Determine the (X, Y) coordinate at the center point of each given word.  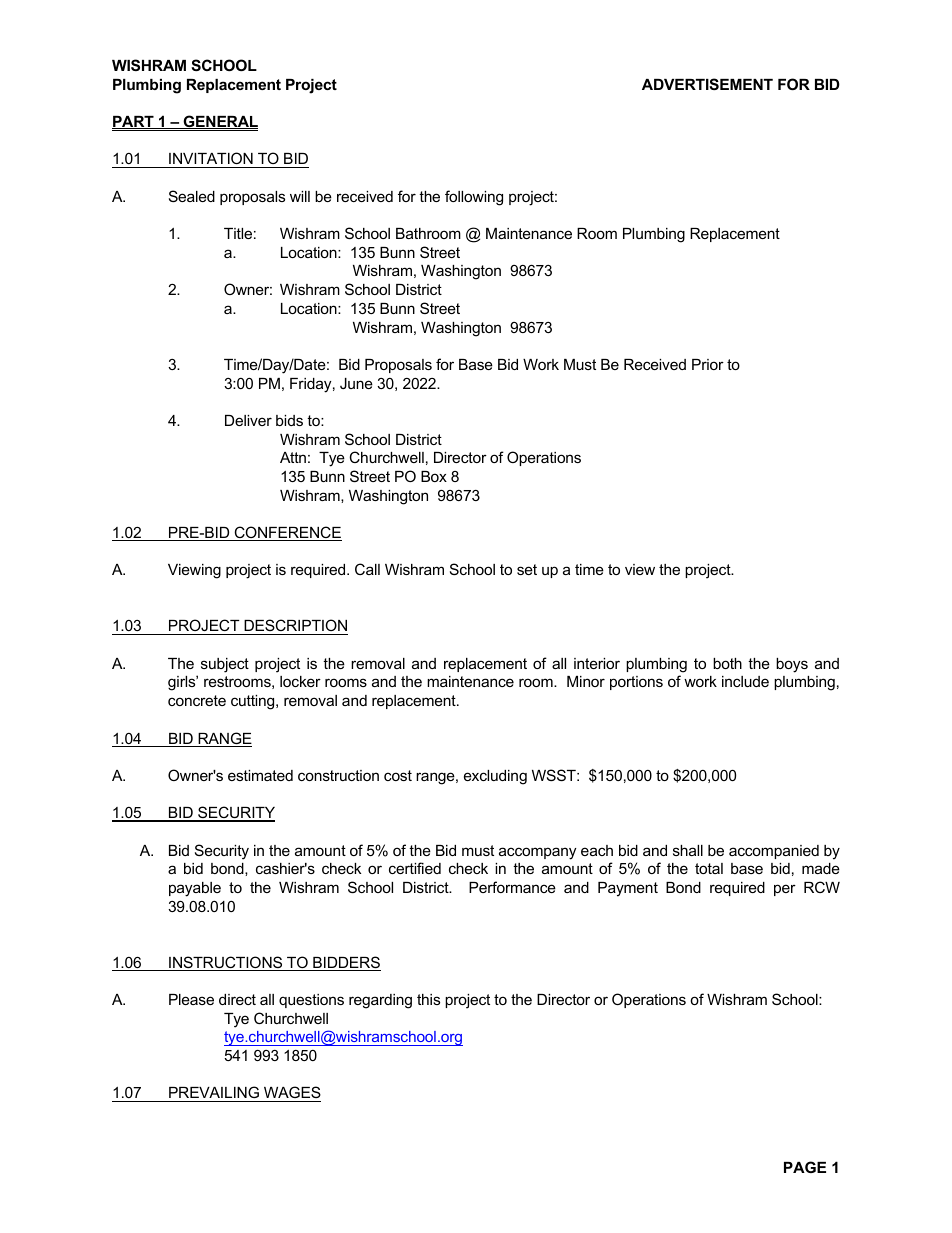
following (474, 198)
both (727, 663)
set (527, 569)
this (428, 999)
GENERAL (219, 122)
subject (225, 665)
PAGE (805, 1167)
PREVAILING (214, 1094)
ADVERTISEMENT (707, 84)
